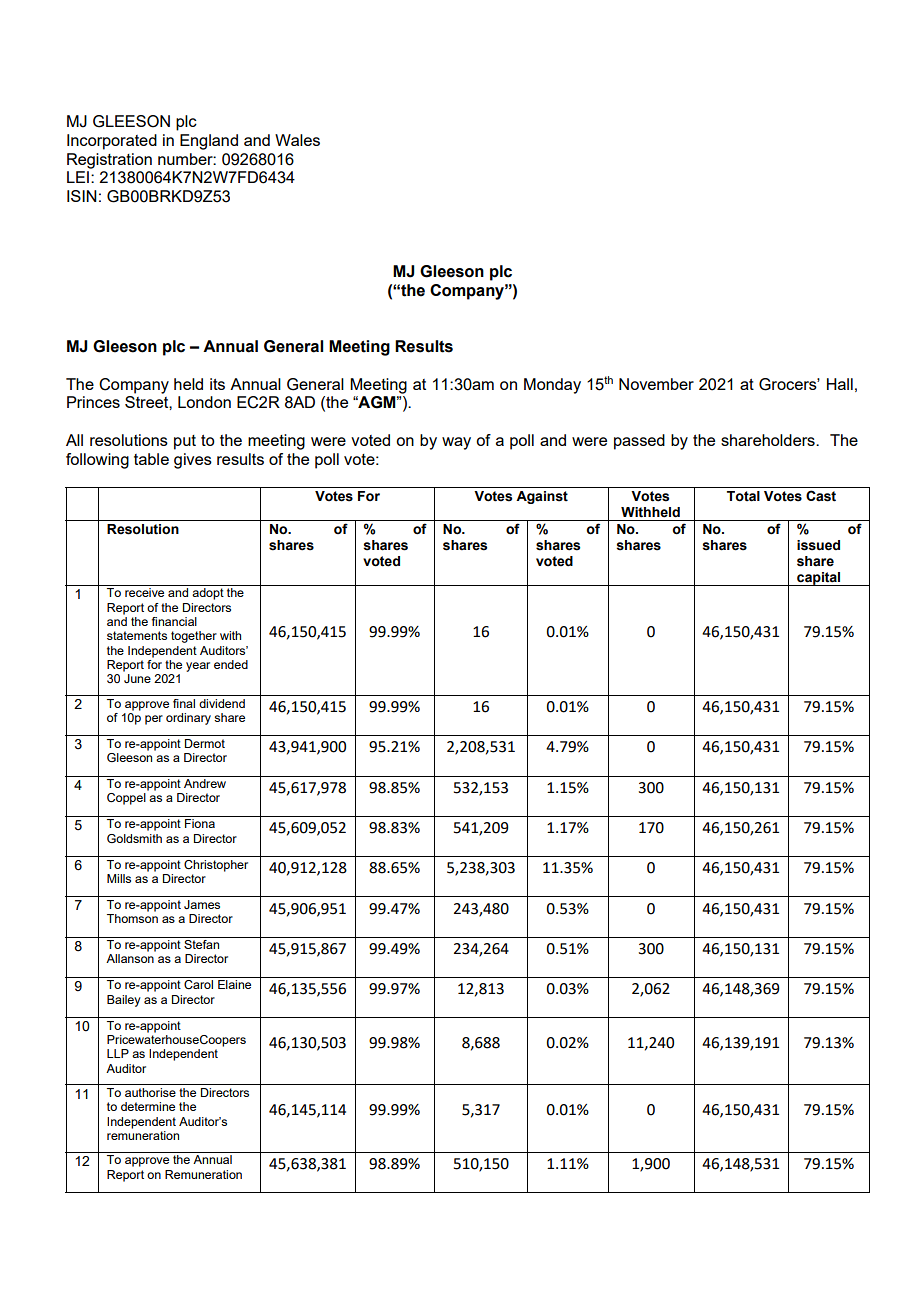 Image resolution: width=924 pixels, height=1308 pixels. What do you see at coordinates (840, 384) in the image?
I see `Hall` at bounding box center [840, 384].
